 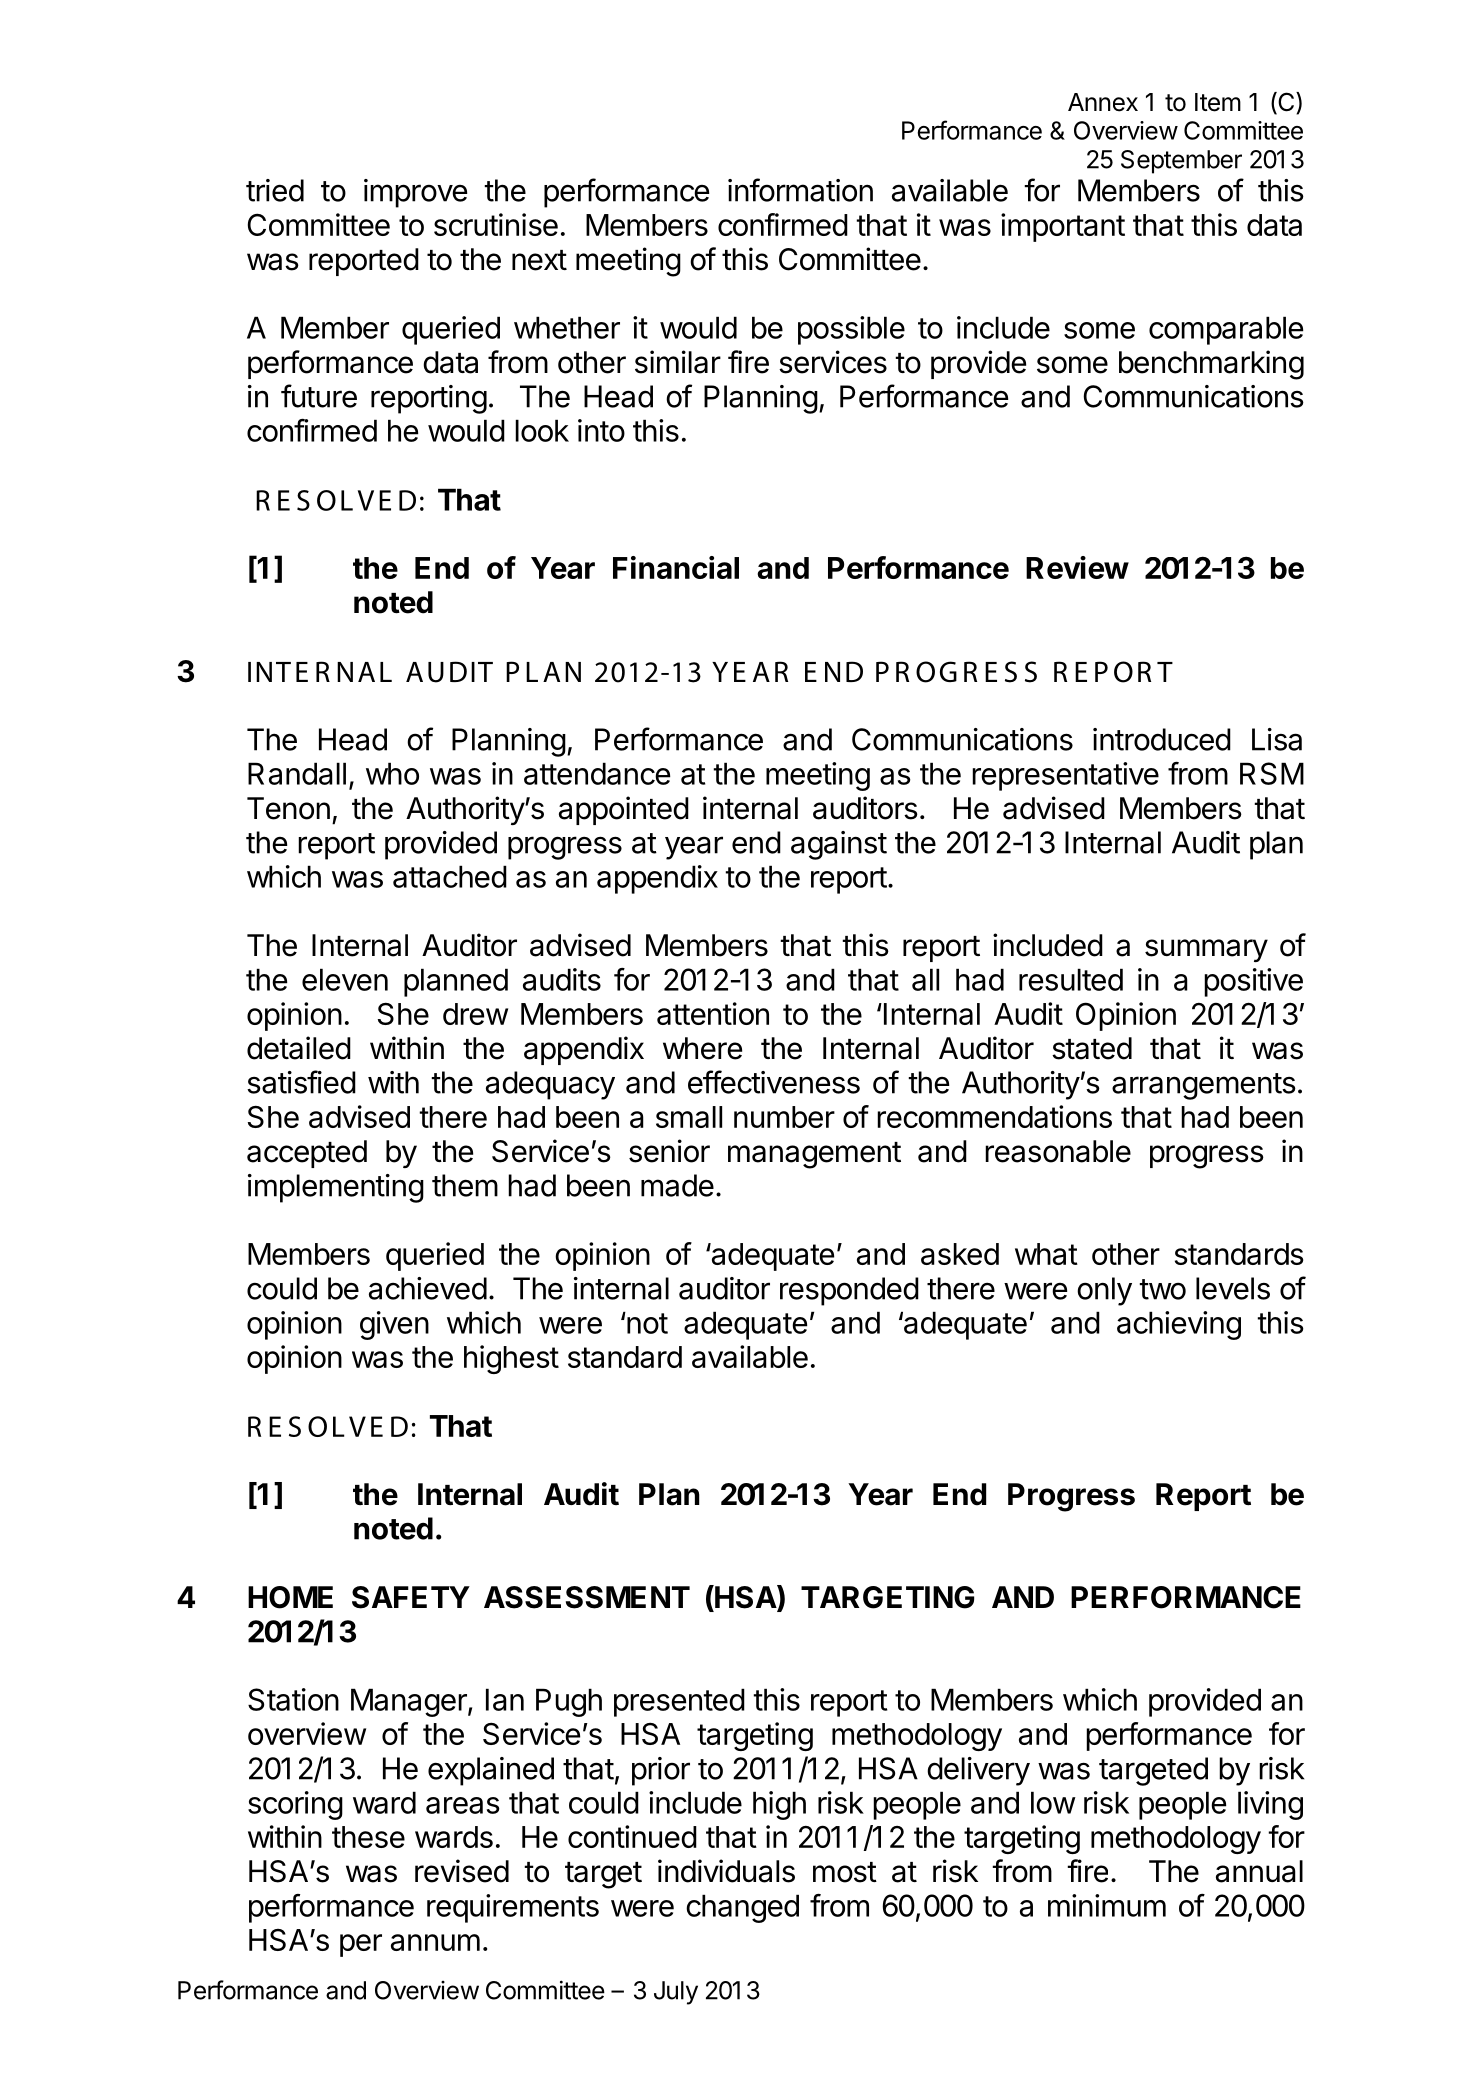 What do you see at coordinates (475, 1014) in the page?
I see `drew` at bounding box center [475, 1014].
